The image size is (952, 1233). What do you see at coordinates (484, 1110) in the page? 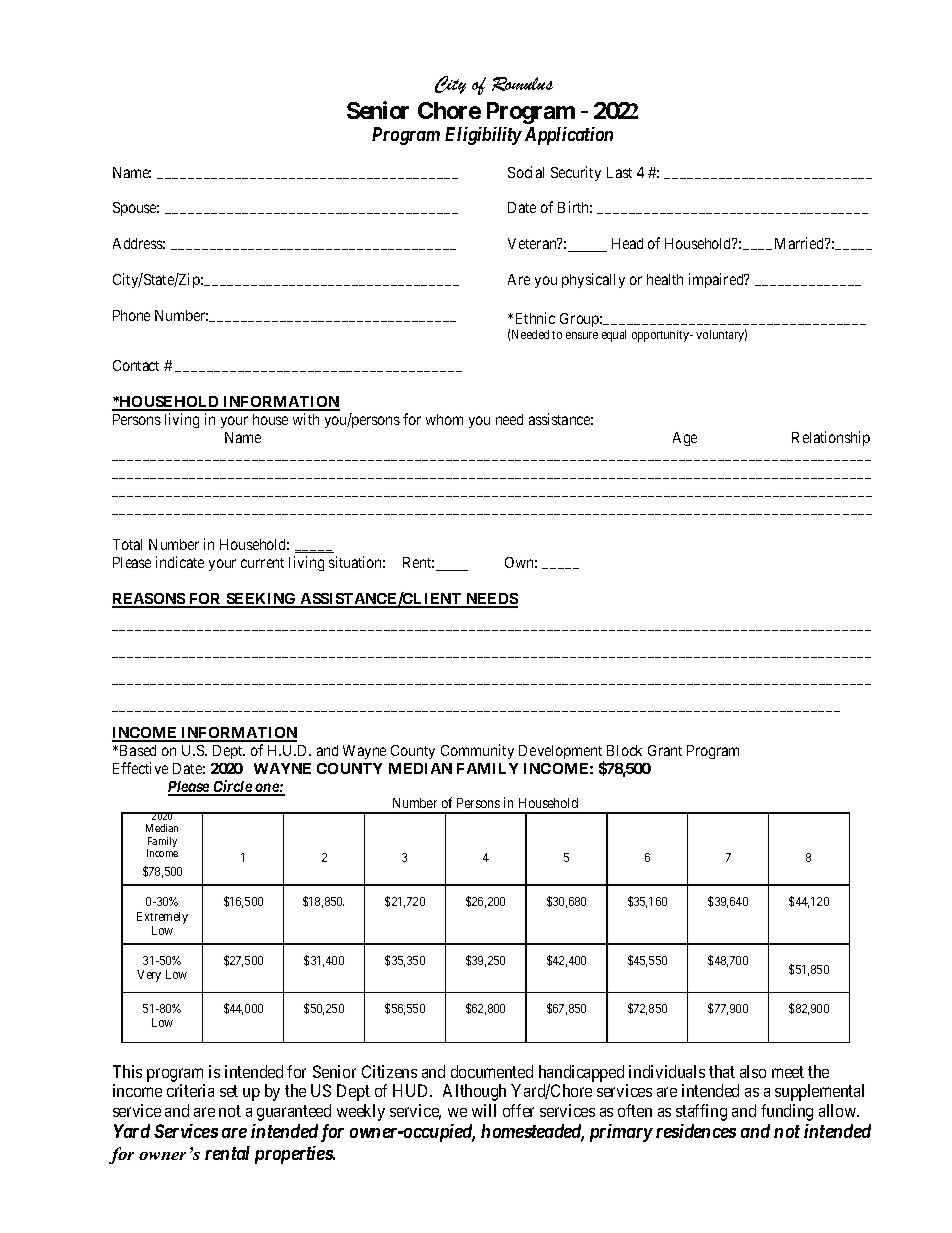
I see `will` at bounding box center [484, 1110].
